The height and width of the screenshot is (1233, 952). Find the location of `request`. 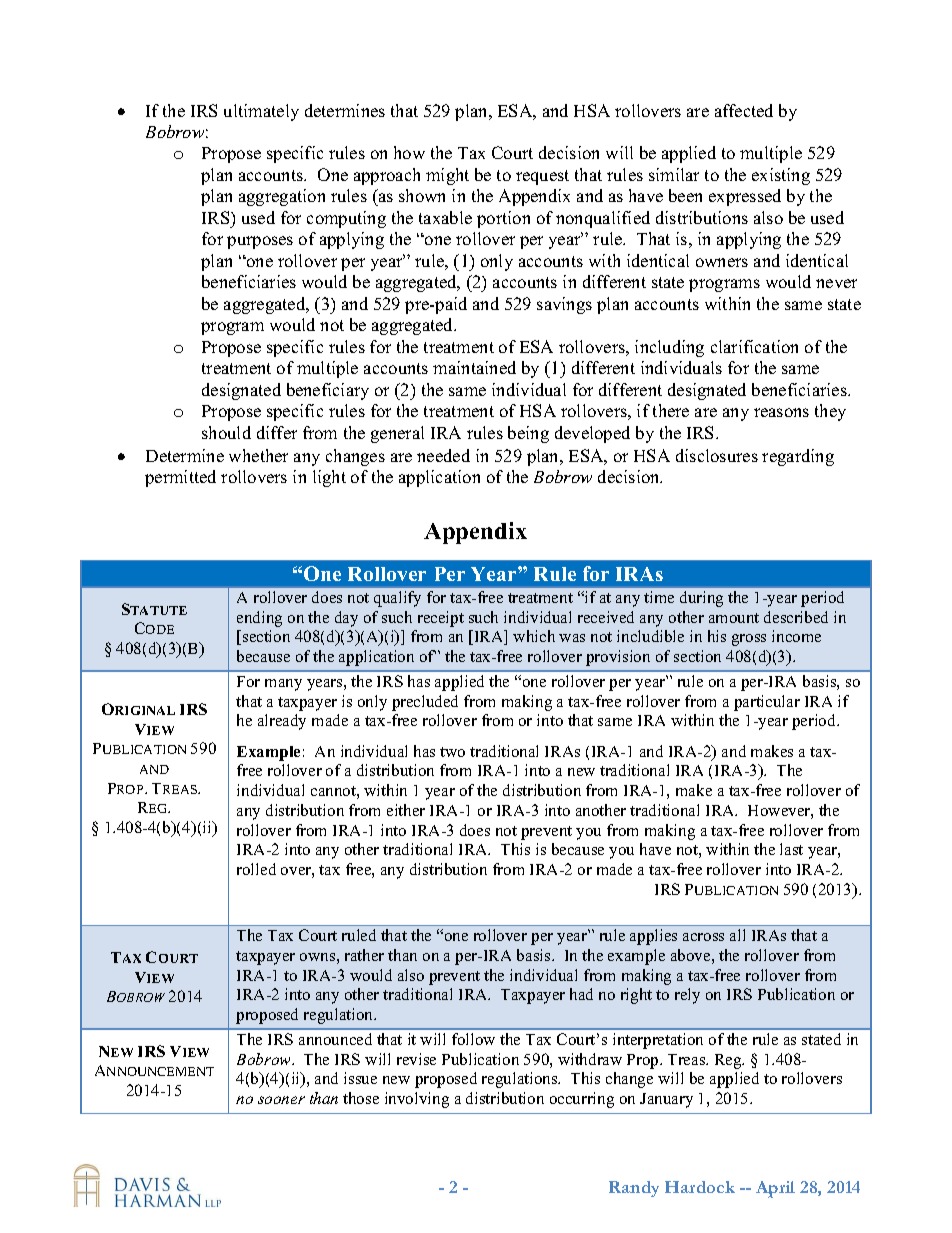

request is located at coordinates (542, 177).
